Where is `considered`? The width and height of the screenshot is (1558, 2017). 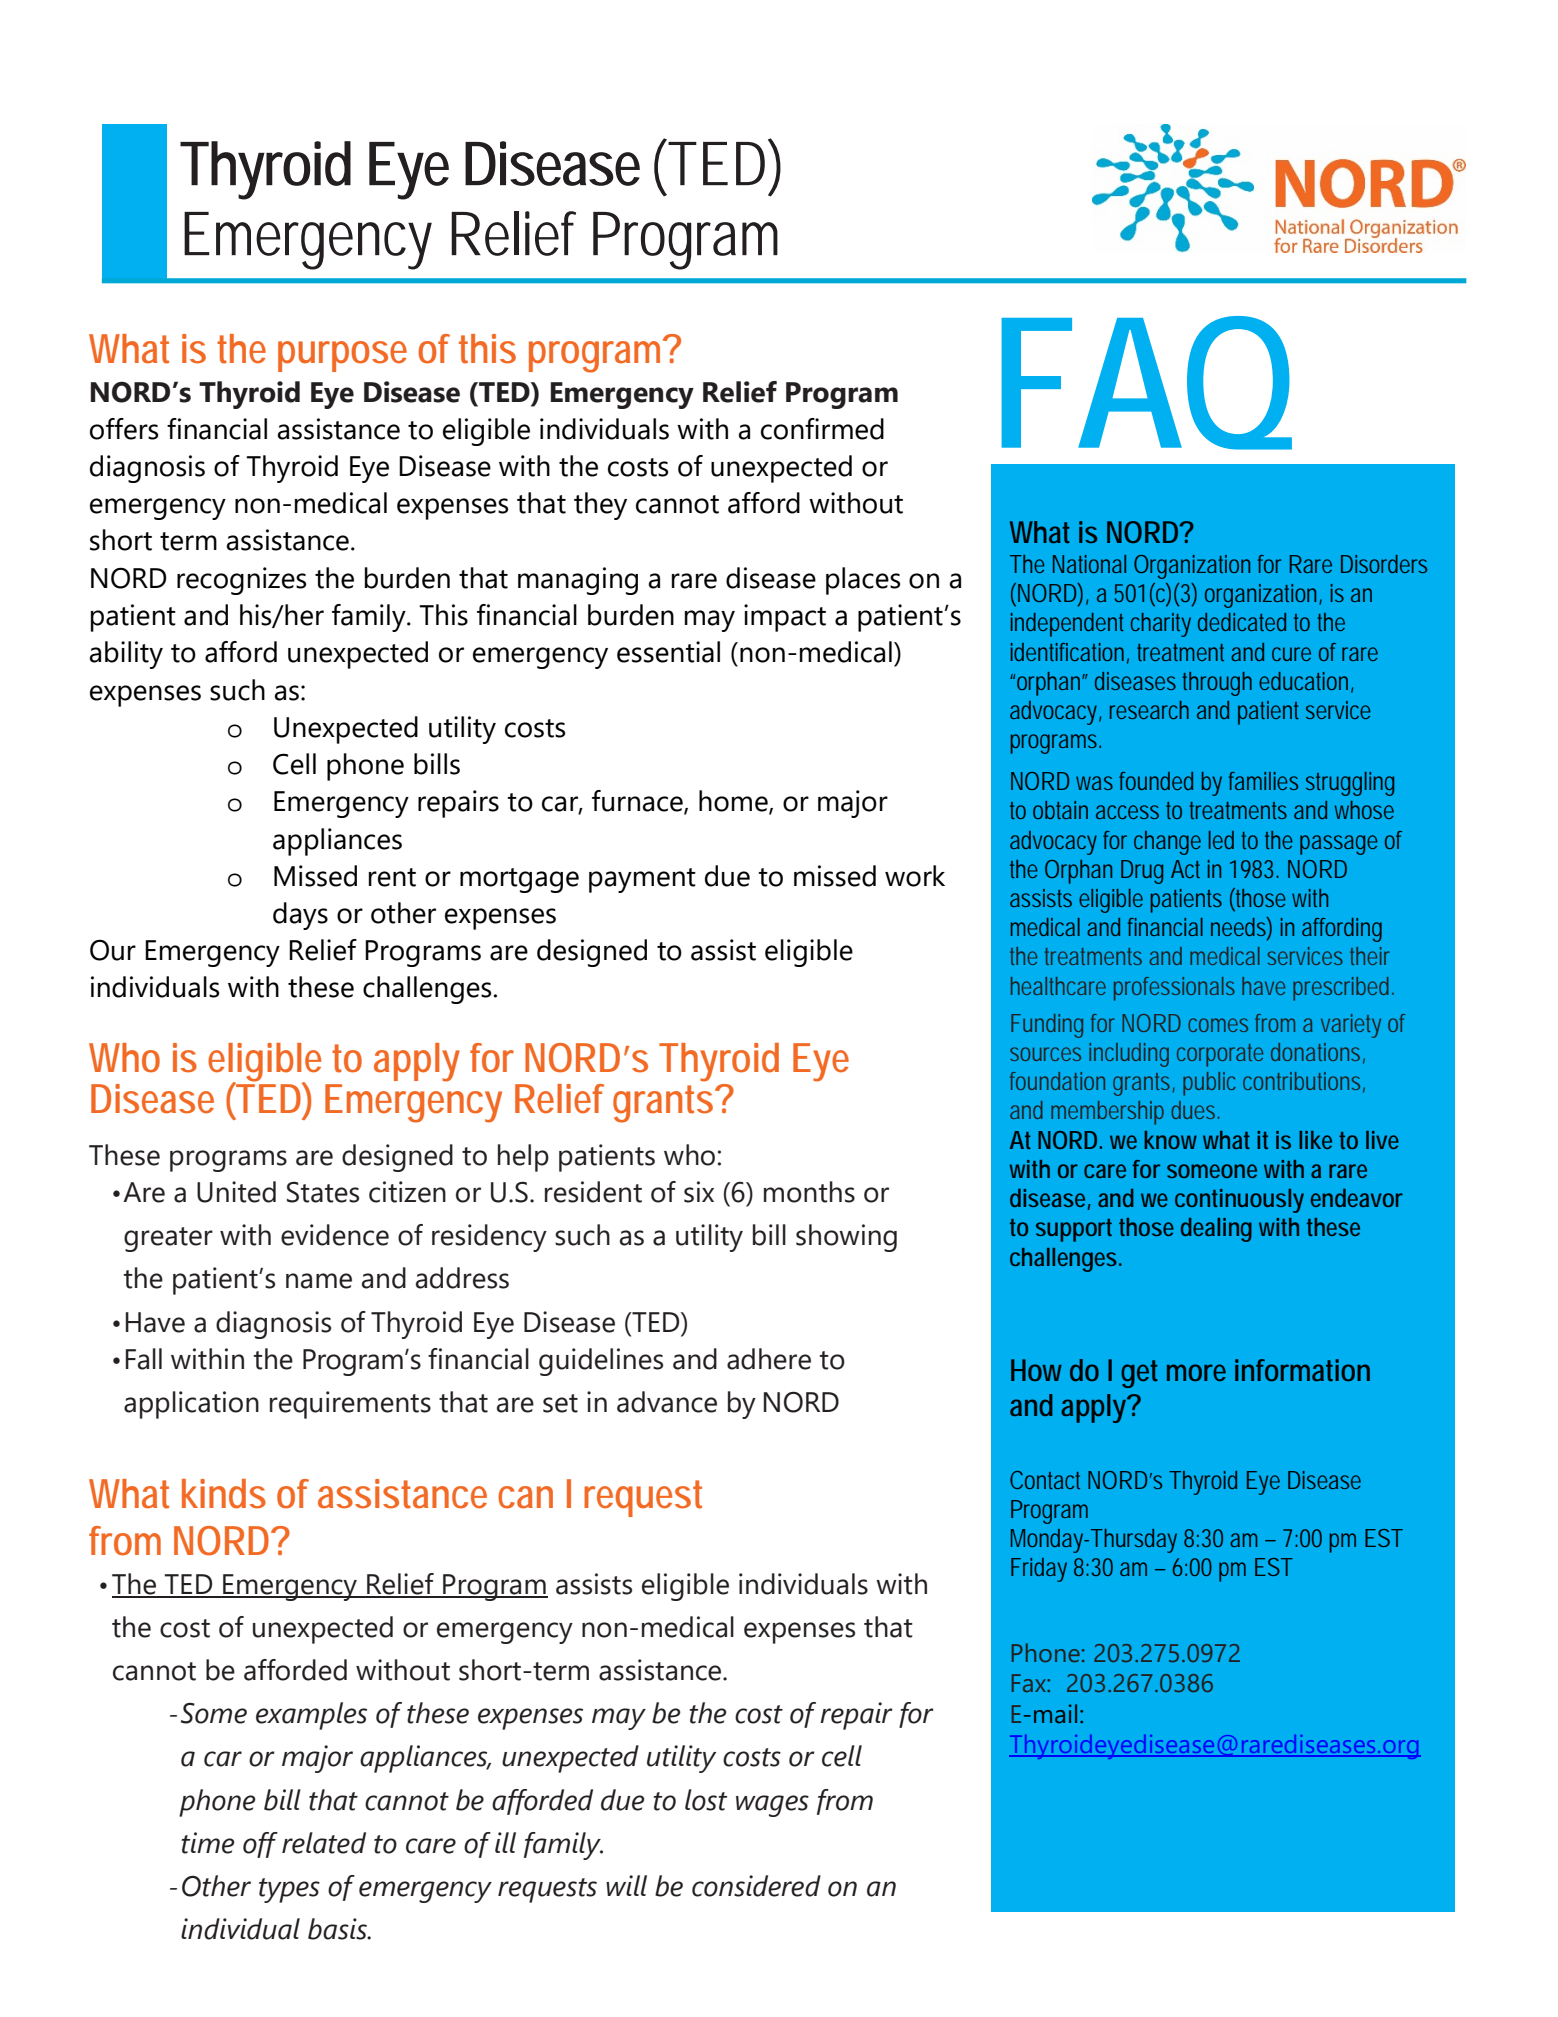 considered is located at coordinates (756, 1886).
